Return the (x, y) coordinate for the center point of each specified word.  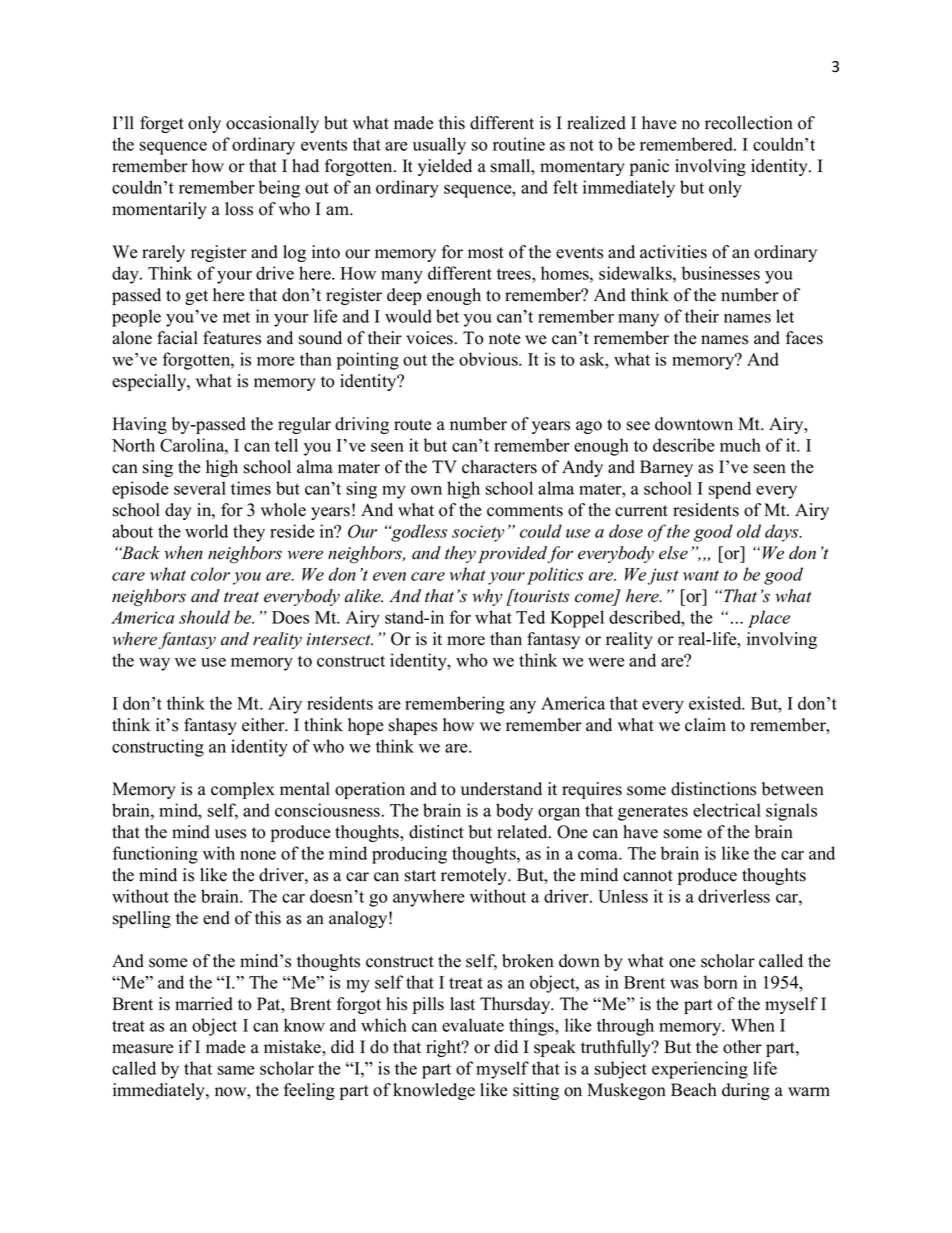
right (445, 1048)
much (740, 445)
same (236, 1070)
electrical (727, 810)
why (487, 597)
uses (230, 834)
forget (162, 124)
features (232, 338)
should (204, 617)
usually (439, 146)
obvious (489, 359)
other (742, 1047)
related (523, 832)
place (769, 619)
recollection (749, 123)
